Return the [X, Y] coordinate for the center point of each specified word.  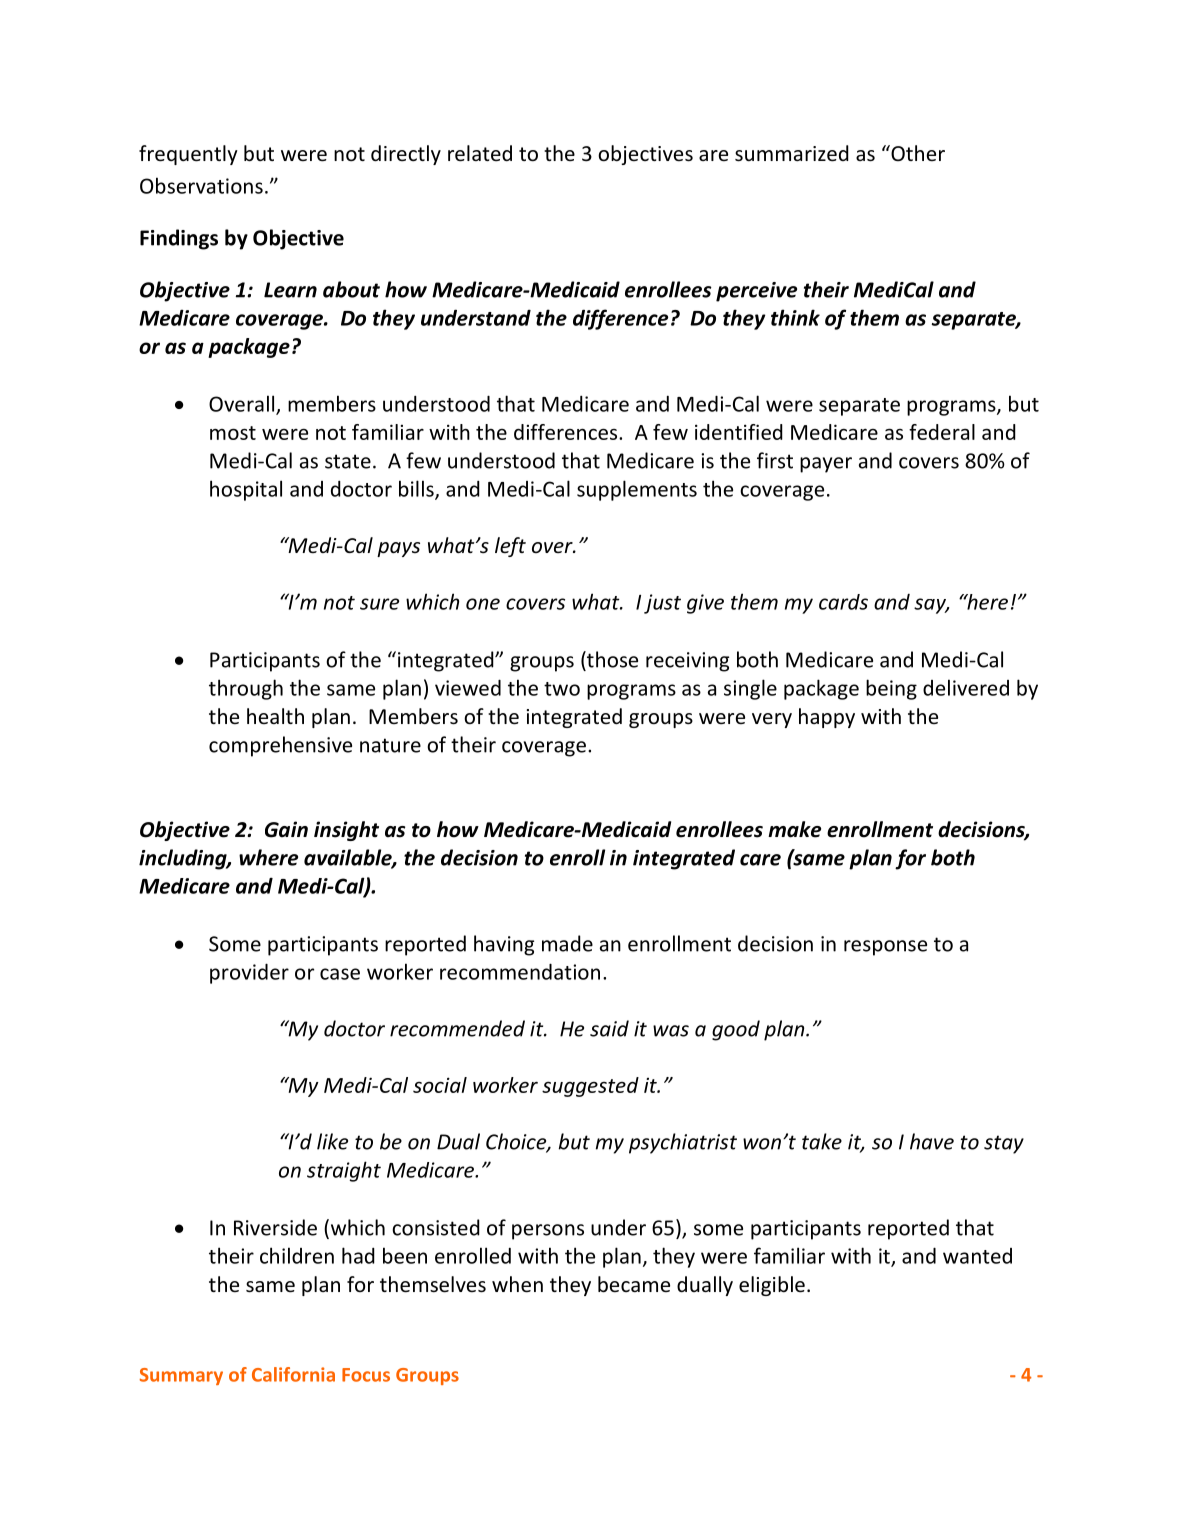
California [293, 1374]
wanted [977, 1256]
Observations [201, 185]
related [480, 153]
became [634, 1284]
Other [917, 153]
